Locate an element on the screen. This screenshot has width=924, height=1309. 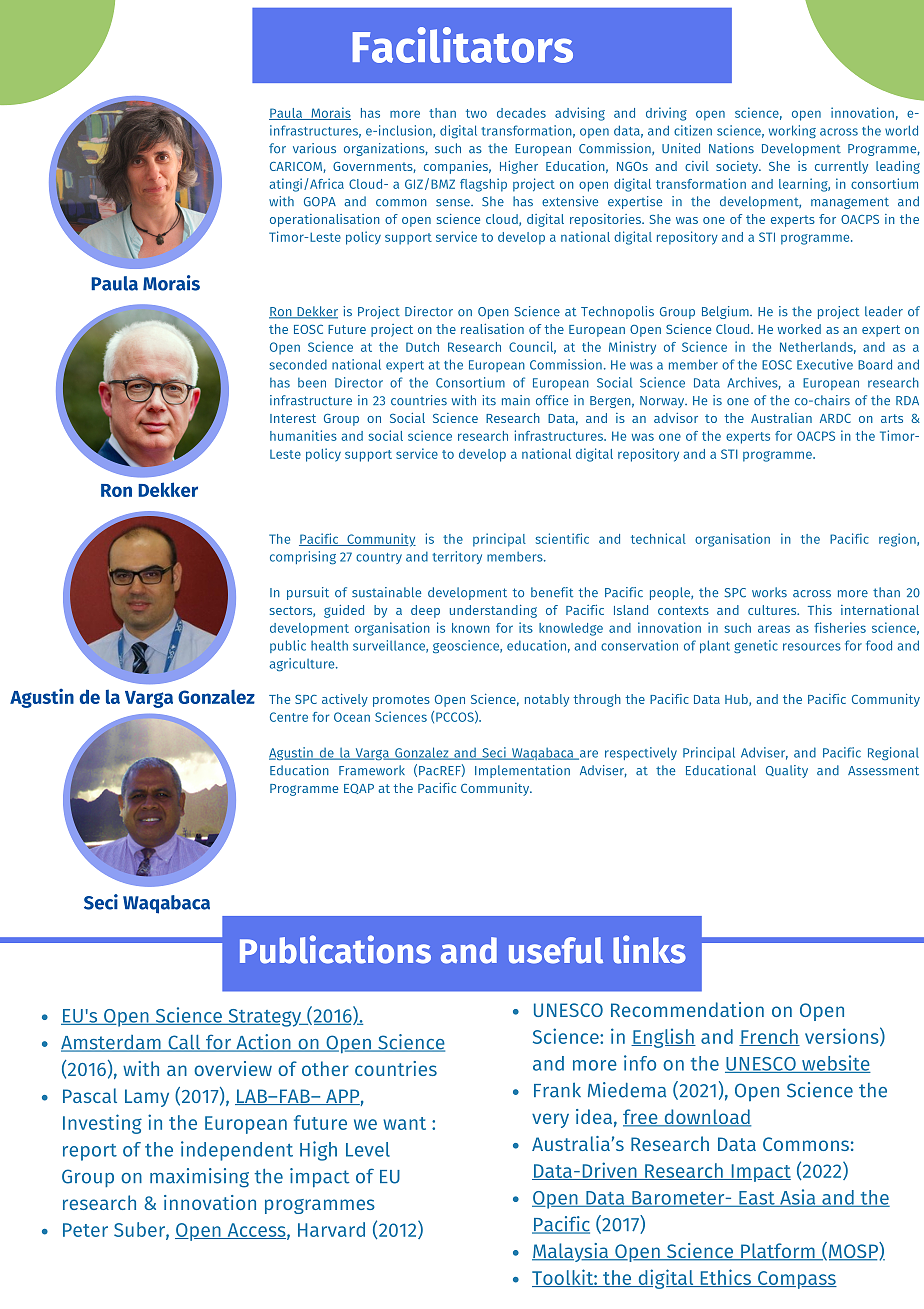
Quality is located at coordinates (787, 771).
